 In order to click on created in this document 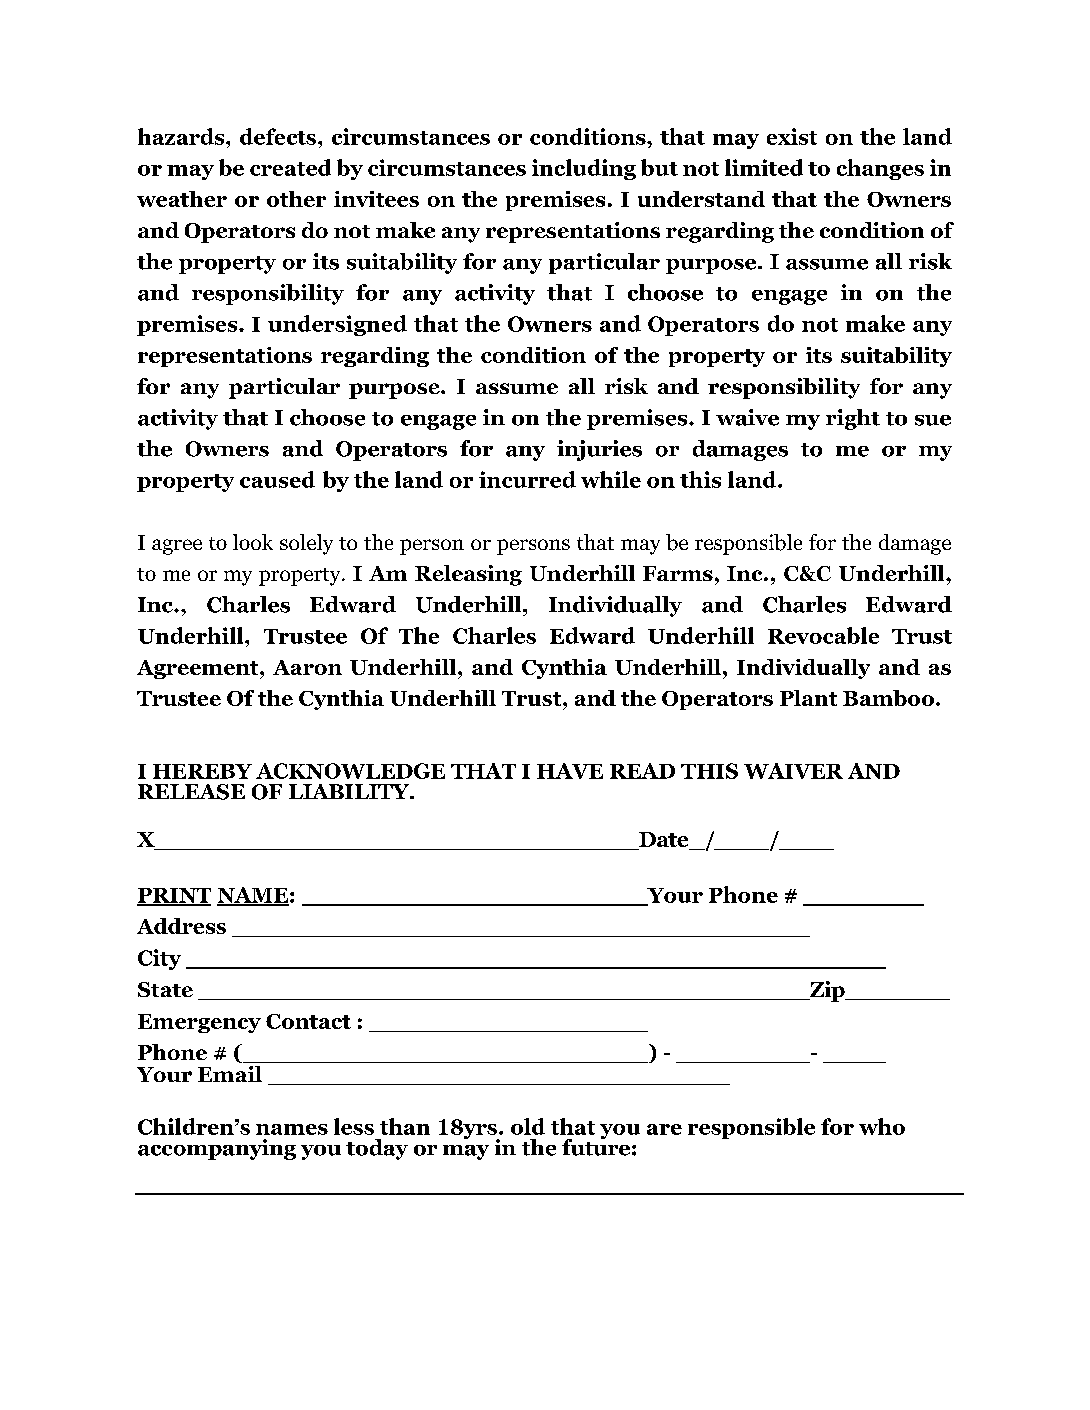, I will do `click(290, 167)`.
